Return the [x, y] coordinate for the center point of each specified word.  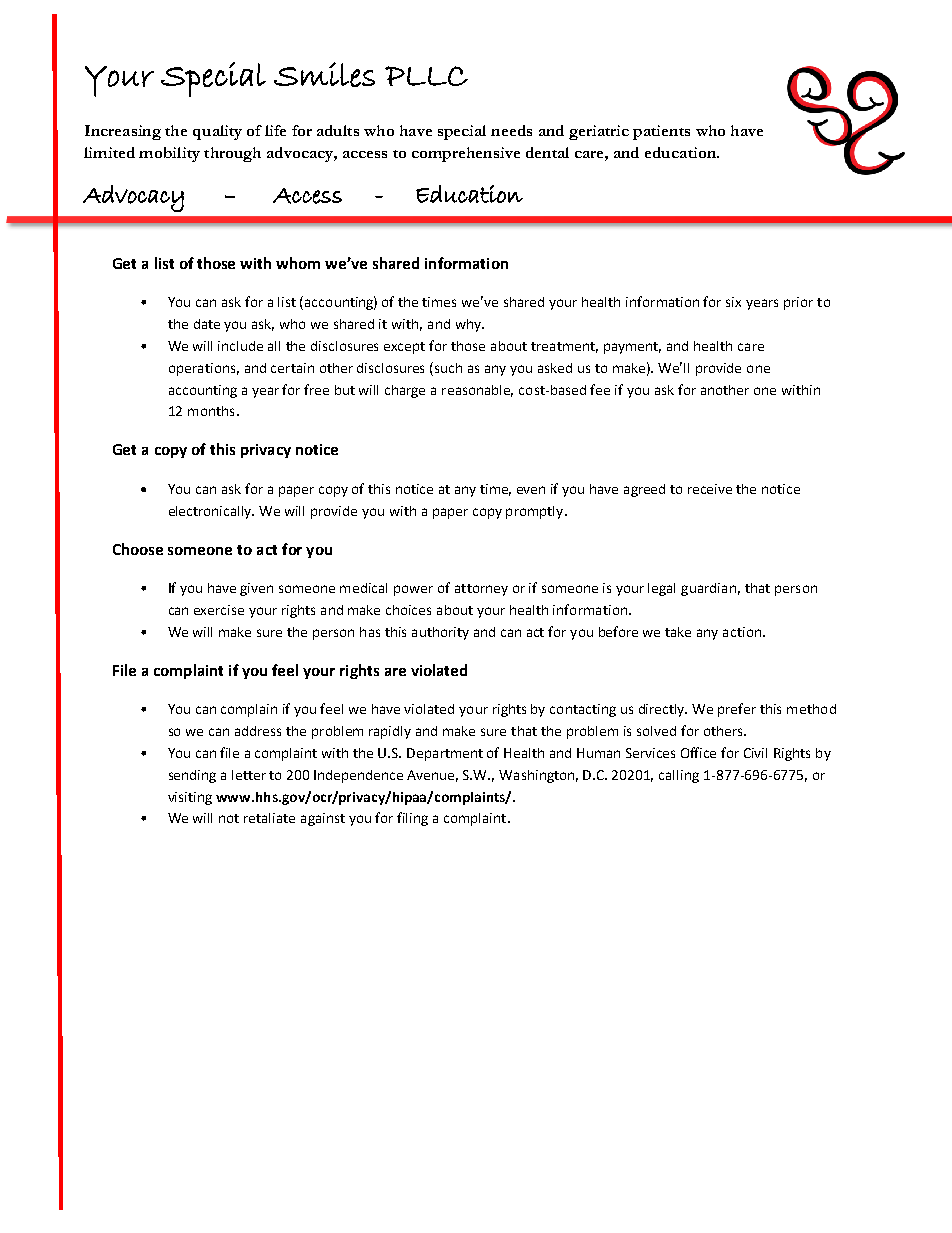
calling [679, 776]
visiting [190, 798]
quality [217, 132]
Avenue [432, 776]
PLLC [426, 76]
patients [661, 132]
